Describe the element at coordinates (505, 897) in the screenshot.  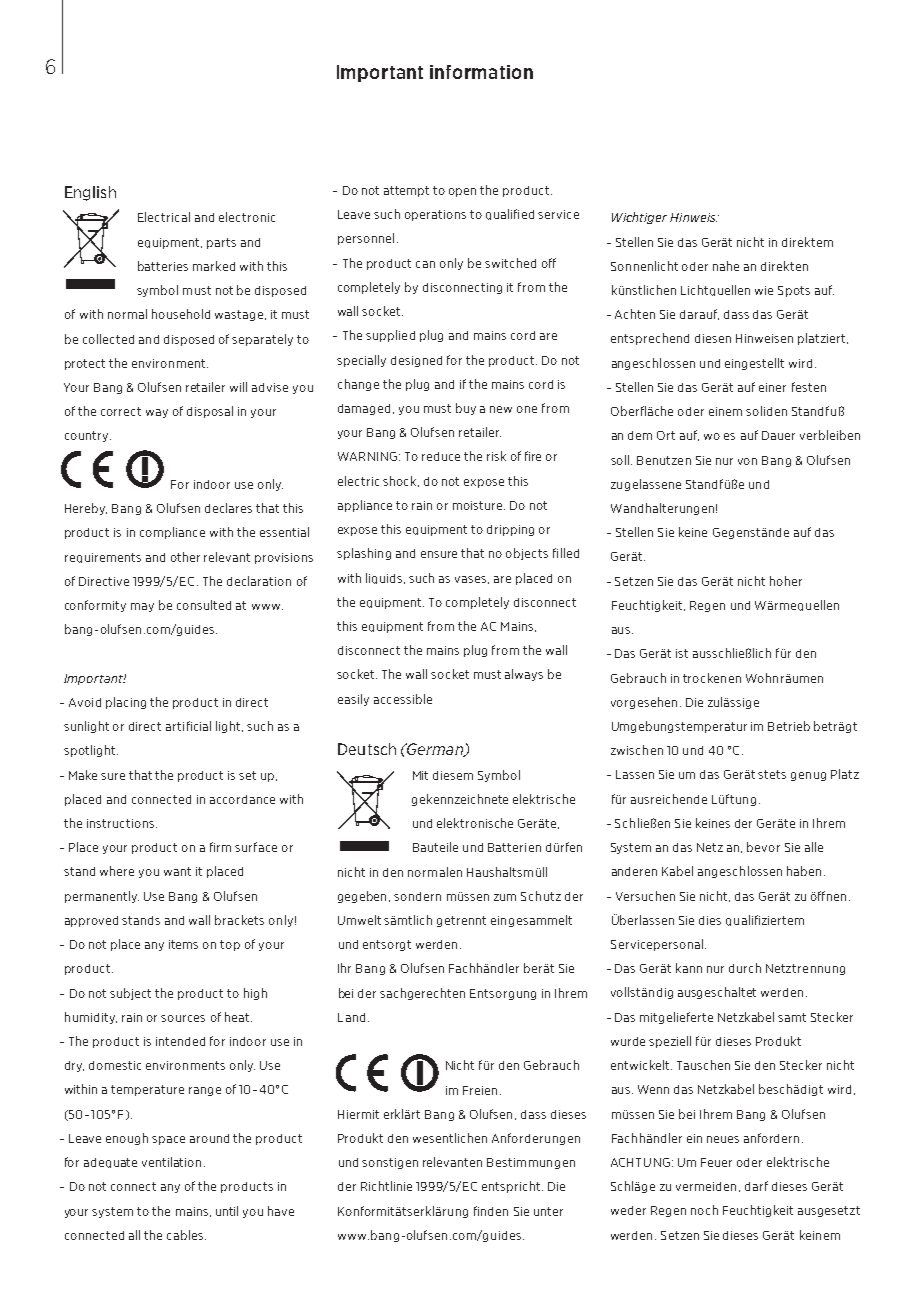
I see `zum` at that location.
